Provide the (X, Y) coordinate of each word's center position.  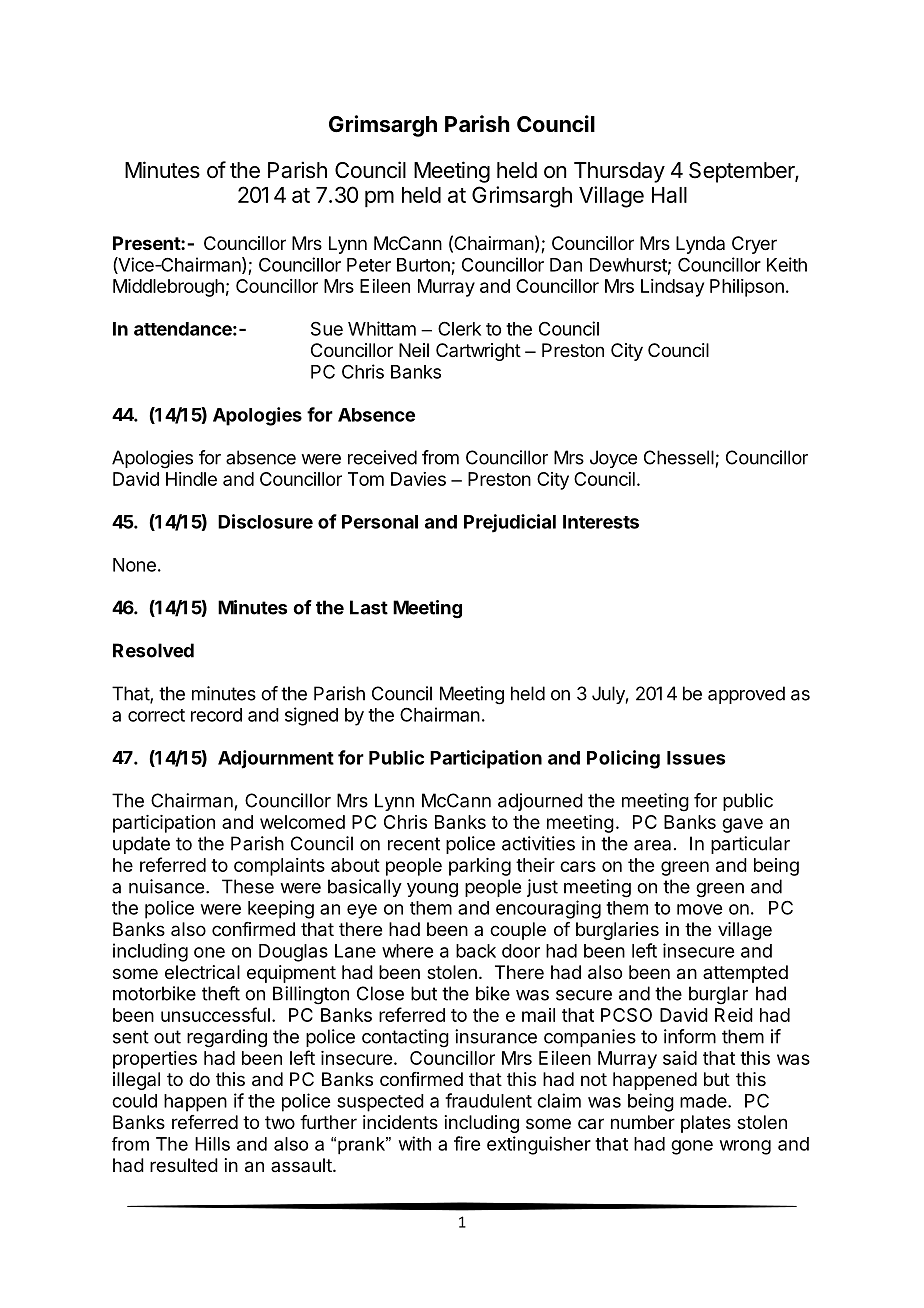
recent (414, 844)
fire (467, 1143)
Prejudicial (510, 523)
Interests (601, 522)
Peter (369, 265)
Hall (669, 195)
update (141, 845)
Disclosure (265, 521)
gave (742, 825)
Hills (212, 1144)
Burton (423, 265)
